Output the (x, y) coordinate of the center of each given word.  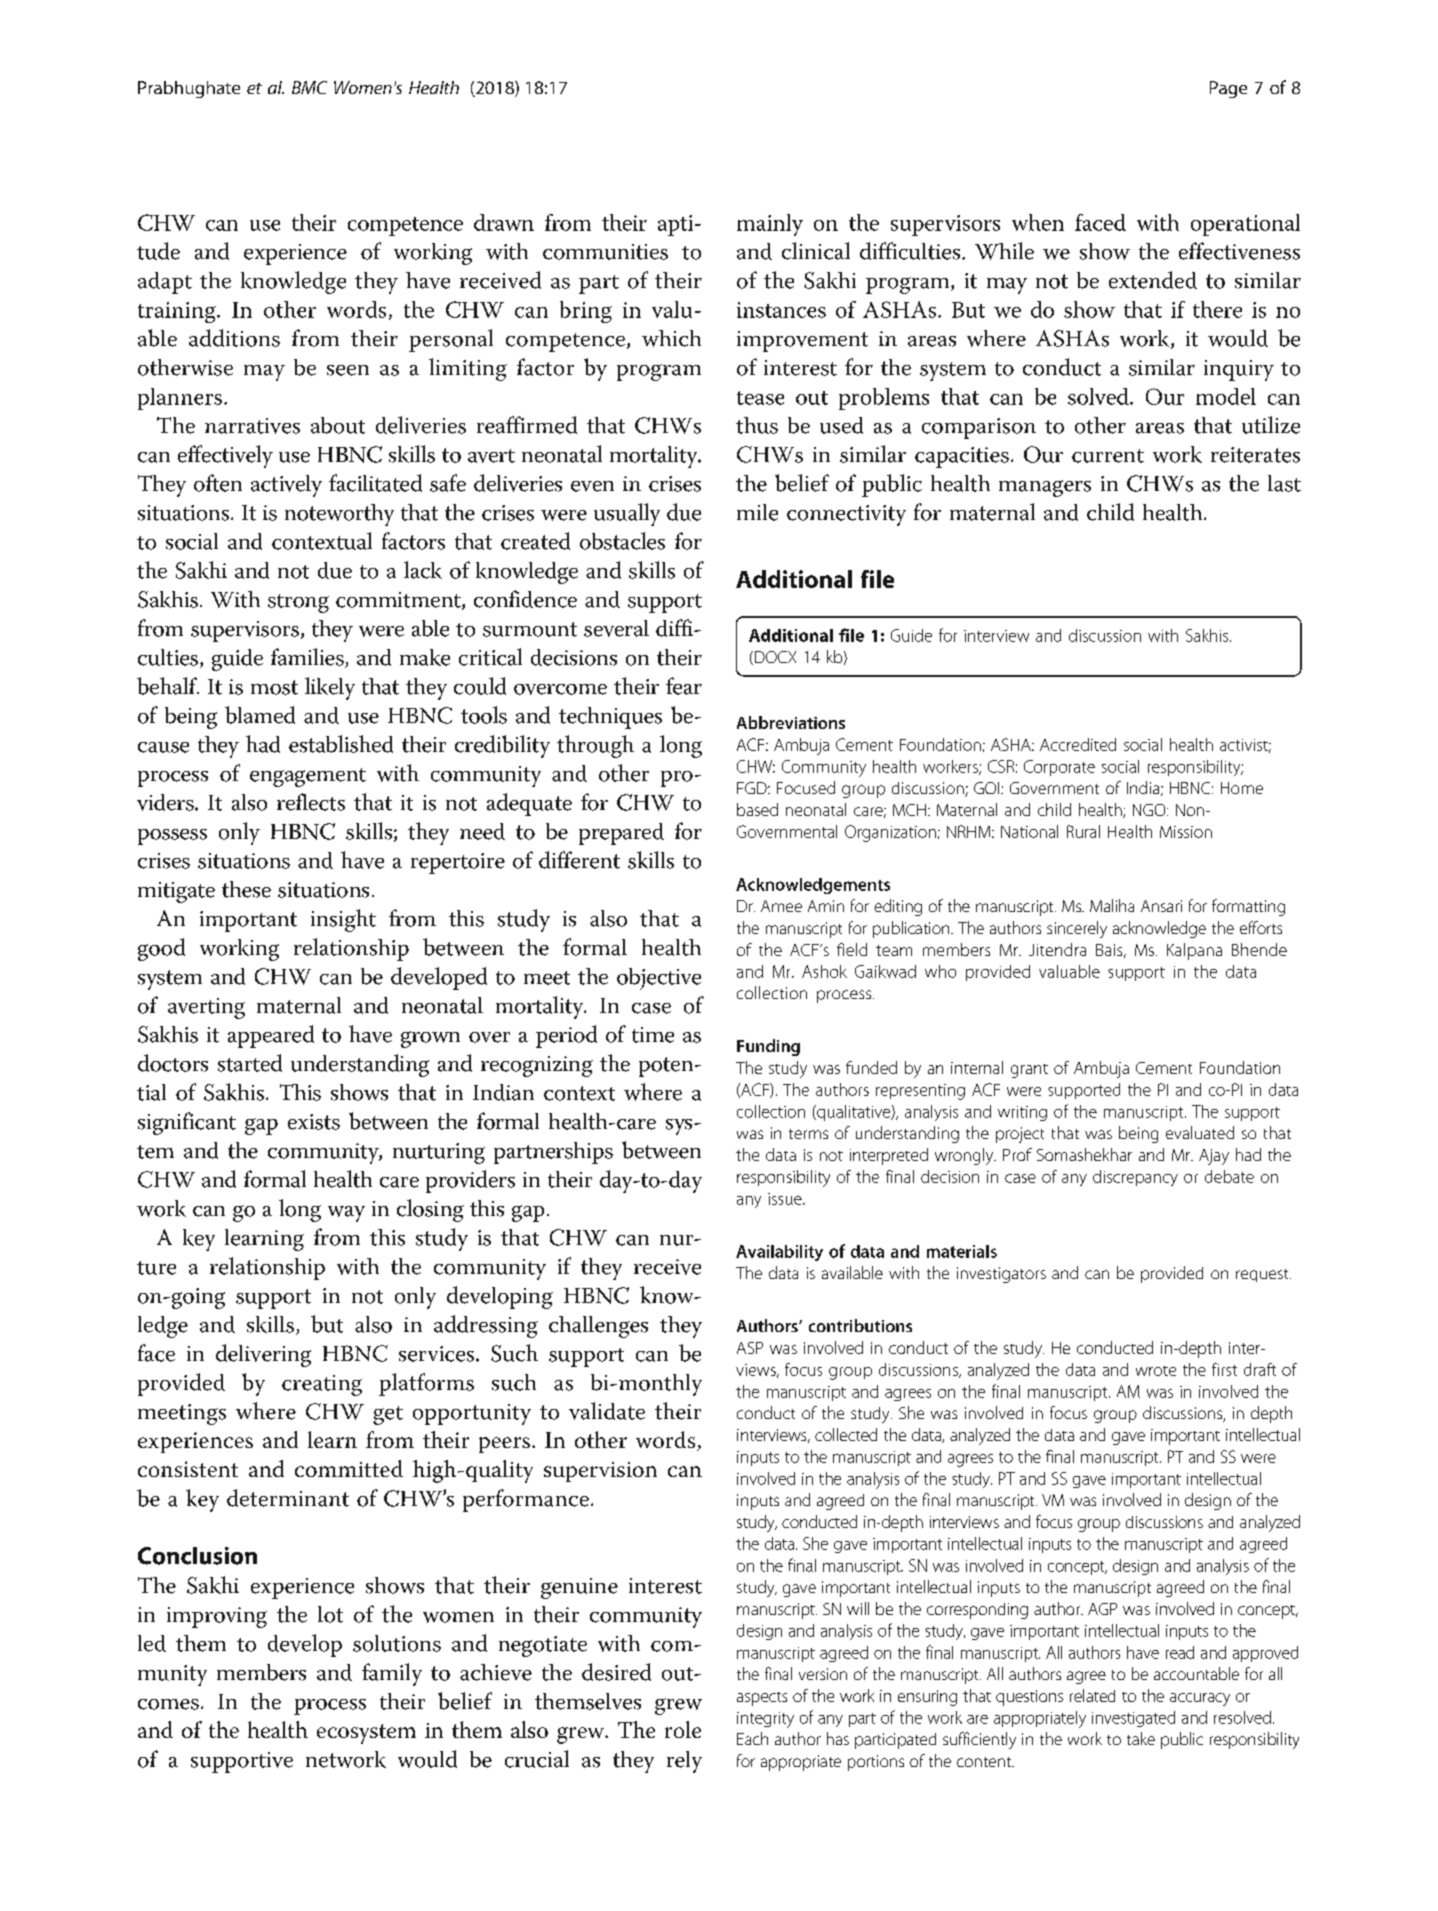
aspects (762, 1699)
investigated (1133, 1719)
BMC (309, 87)
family (392, 1674)
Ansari (1161, 906)
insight (343, 920)
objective (659, 979)
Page (1228, 89)
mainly (770, 225)
